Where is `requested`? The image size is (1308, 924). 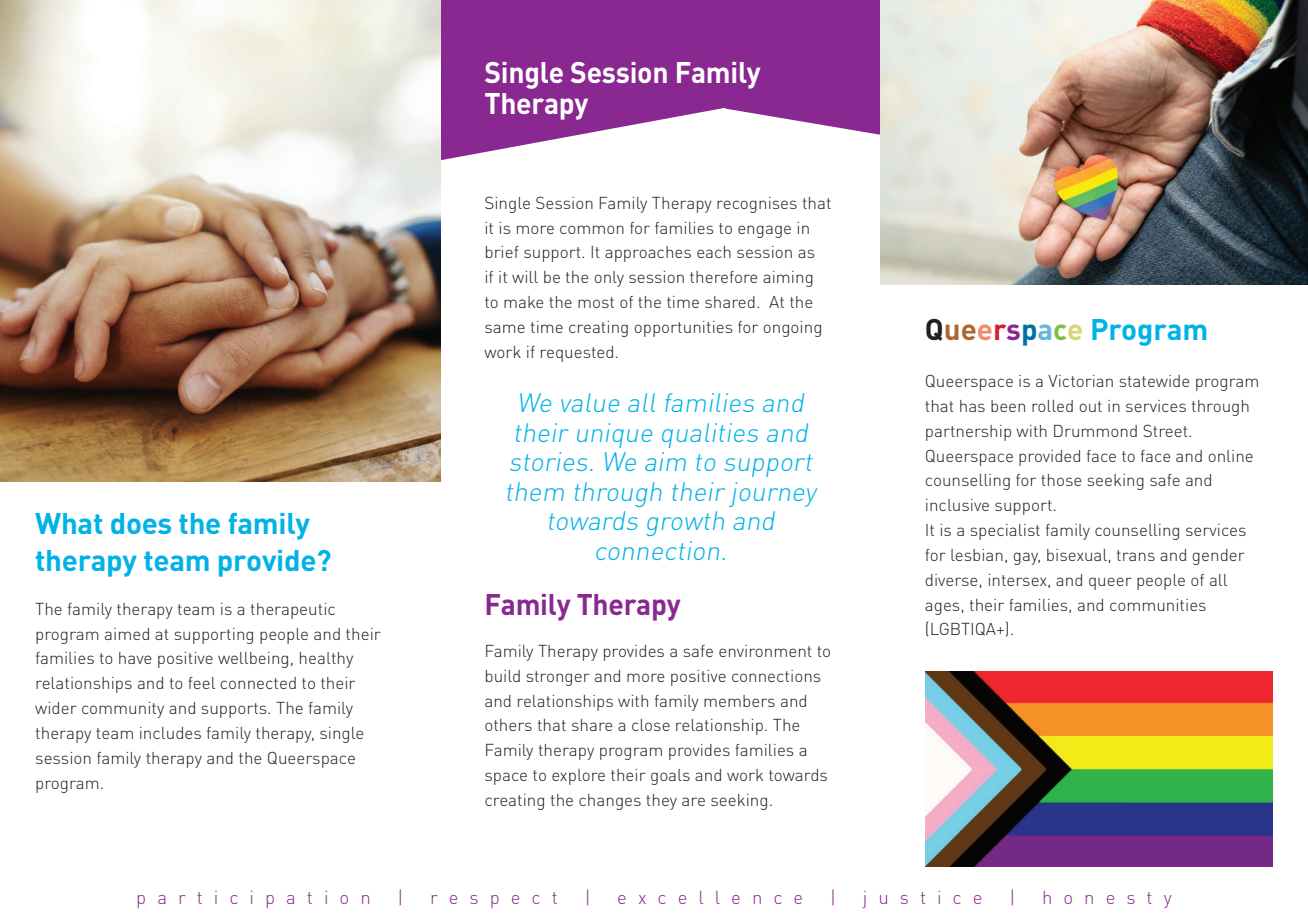 requested is located at coordinates (577, 354).
